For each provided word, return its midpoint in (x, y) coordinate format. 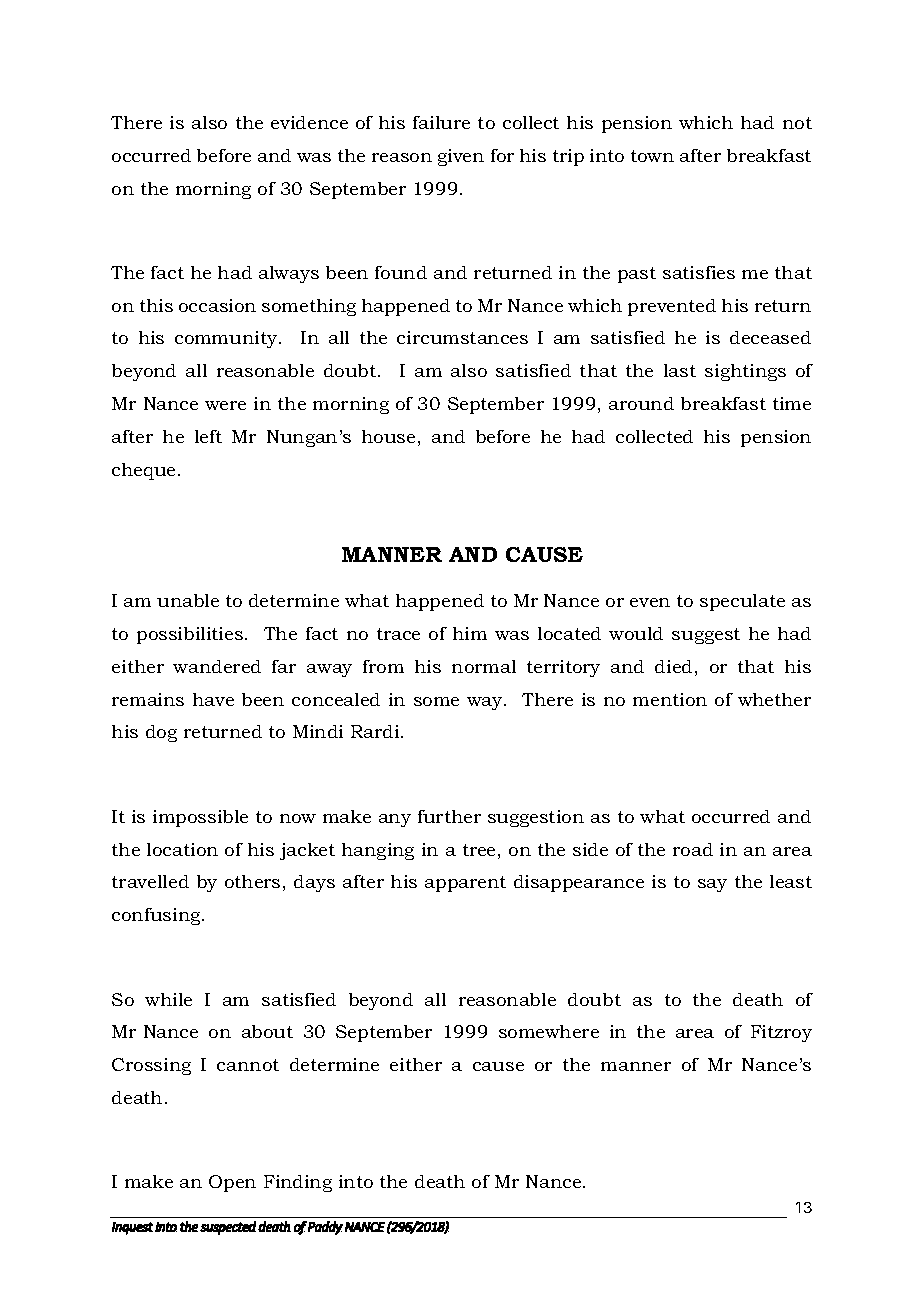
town (652, 156)
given (461, 157)
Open (232, 1183)
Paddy (325, 1228)
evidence (309, 122)
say (712, 885)
